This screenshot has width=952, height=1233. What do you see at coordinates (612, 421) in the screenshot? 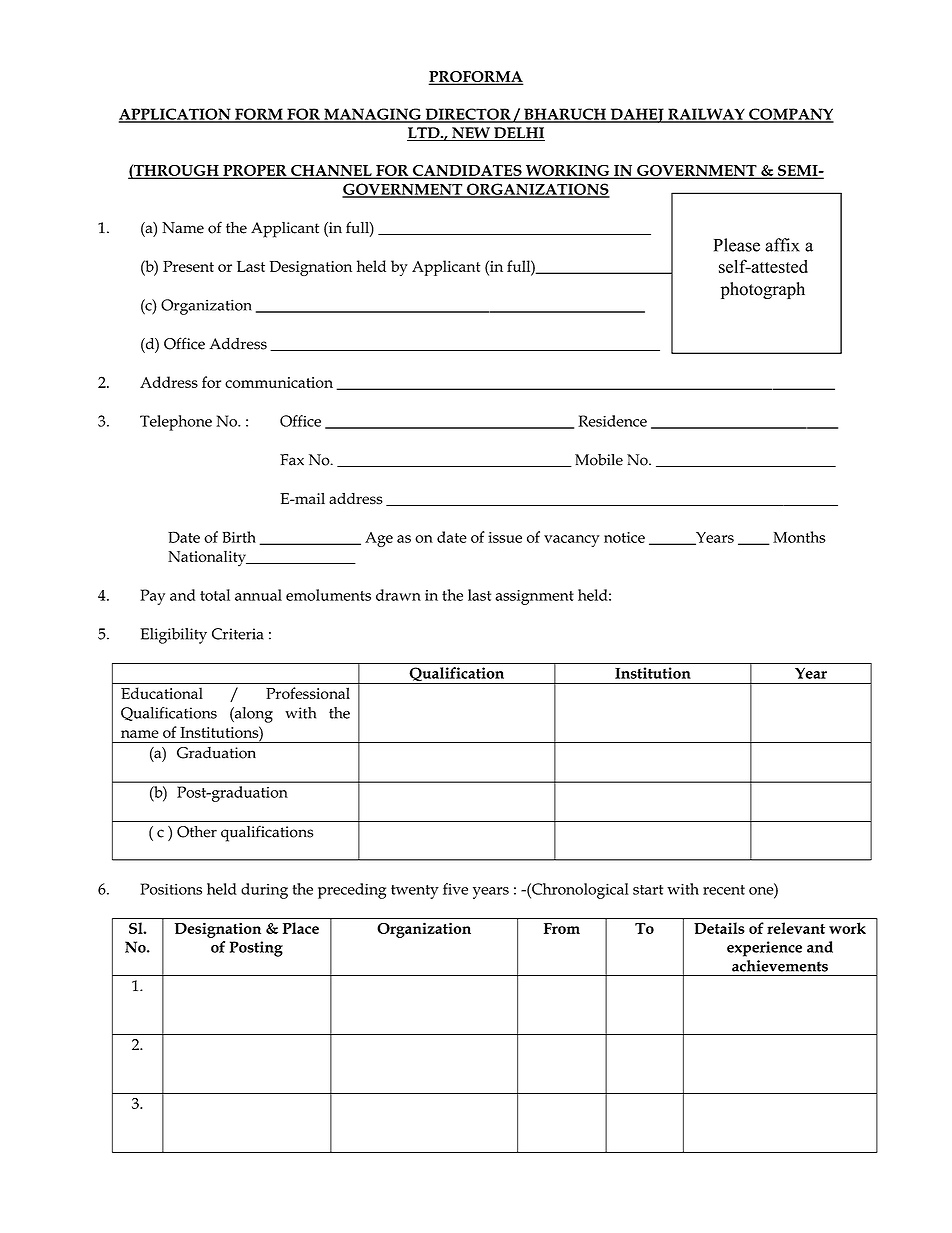
I see `Residence` at bounding box center [612, 421].
